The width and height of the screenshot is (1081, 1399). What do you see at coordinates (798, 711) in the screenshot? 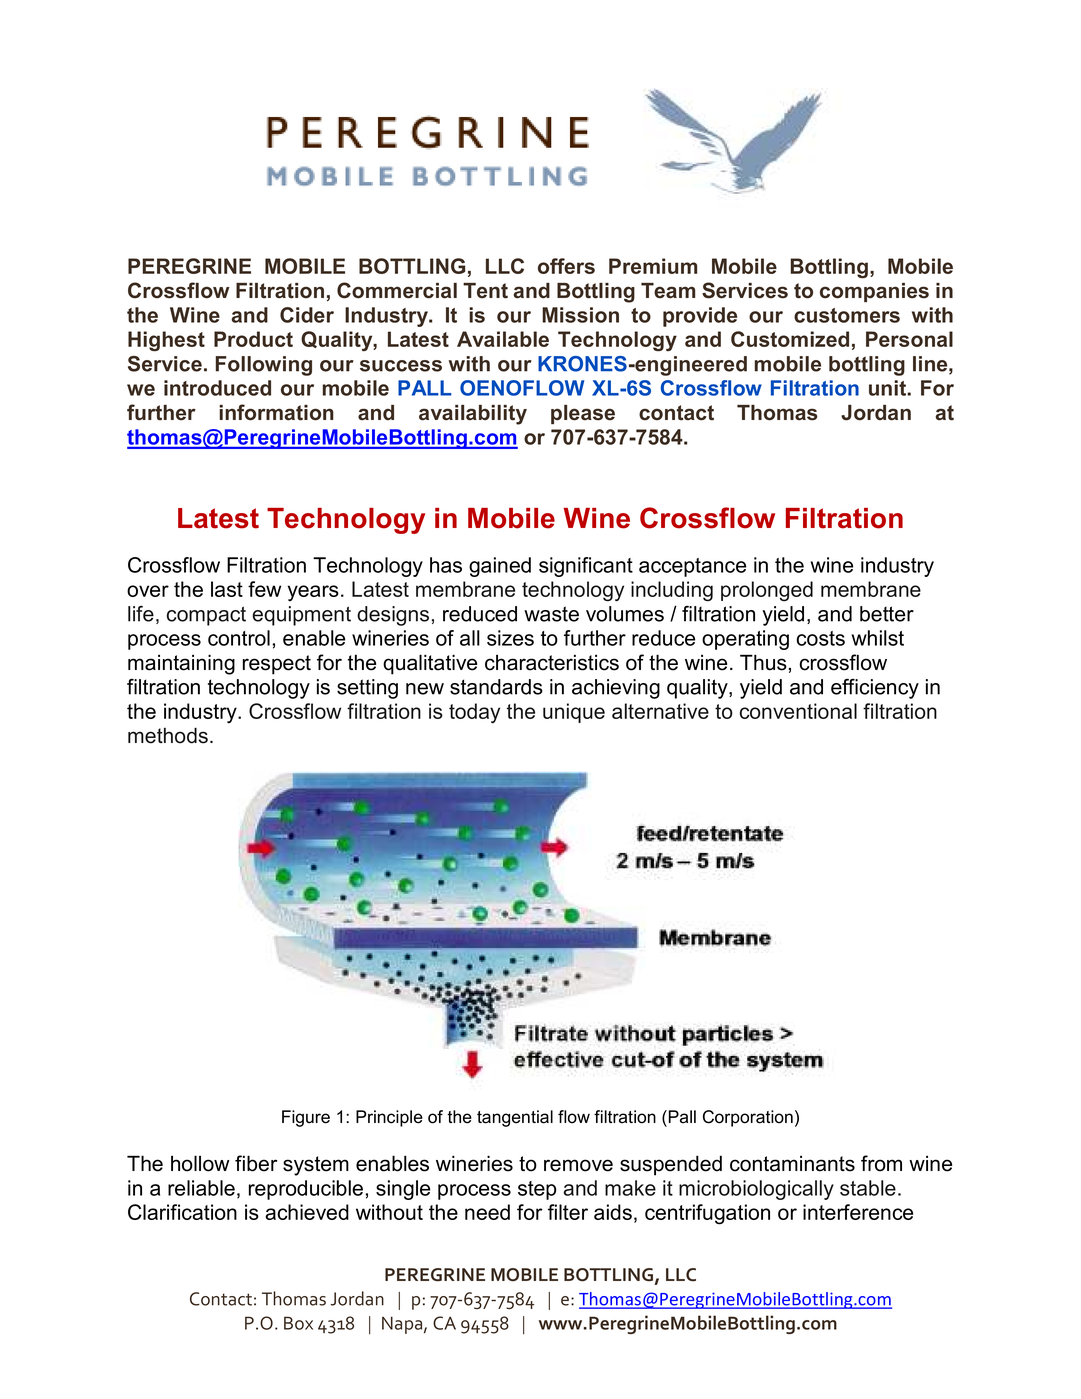
I see `conventional` at bounding box center [798, 711].
